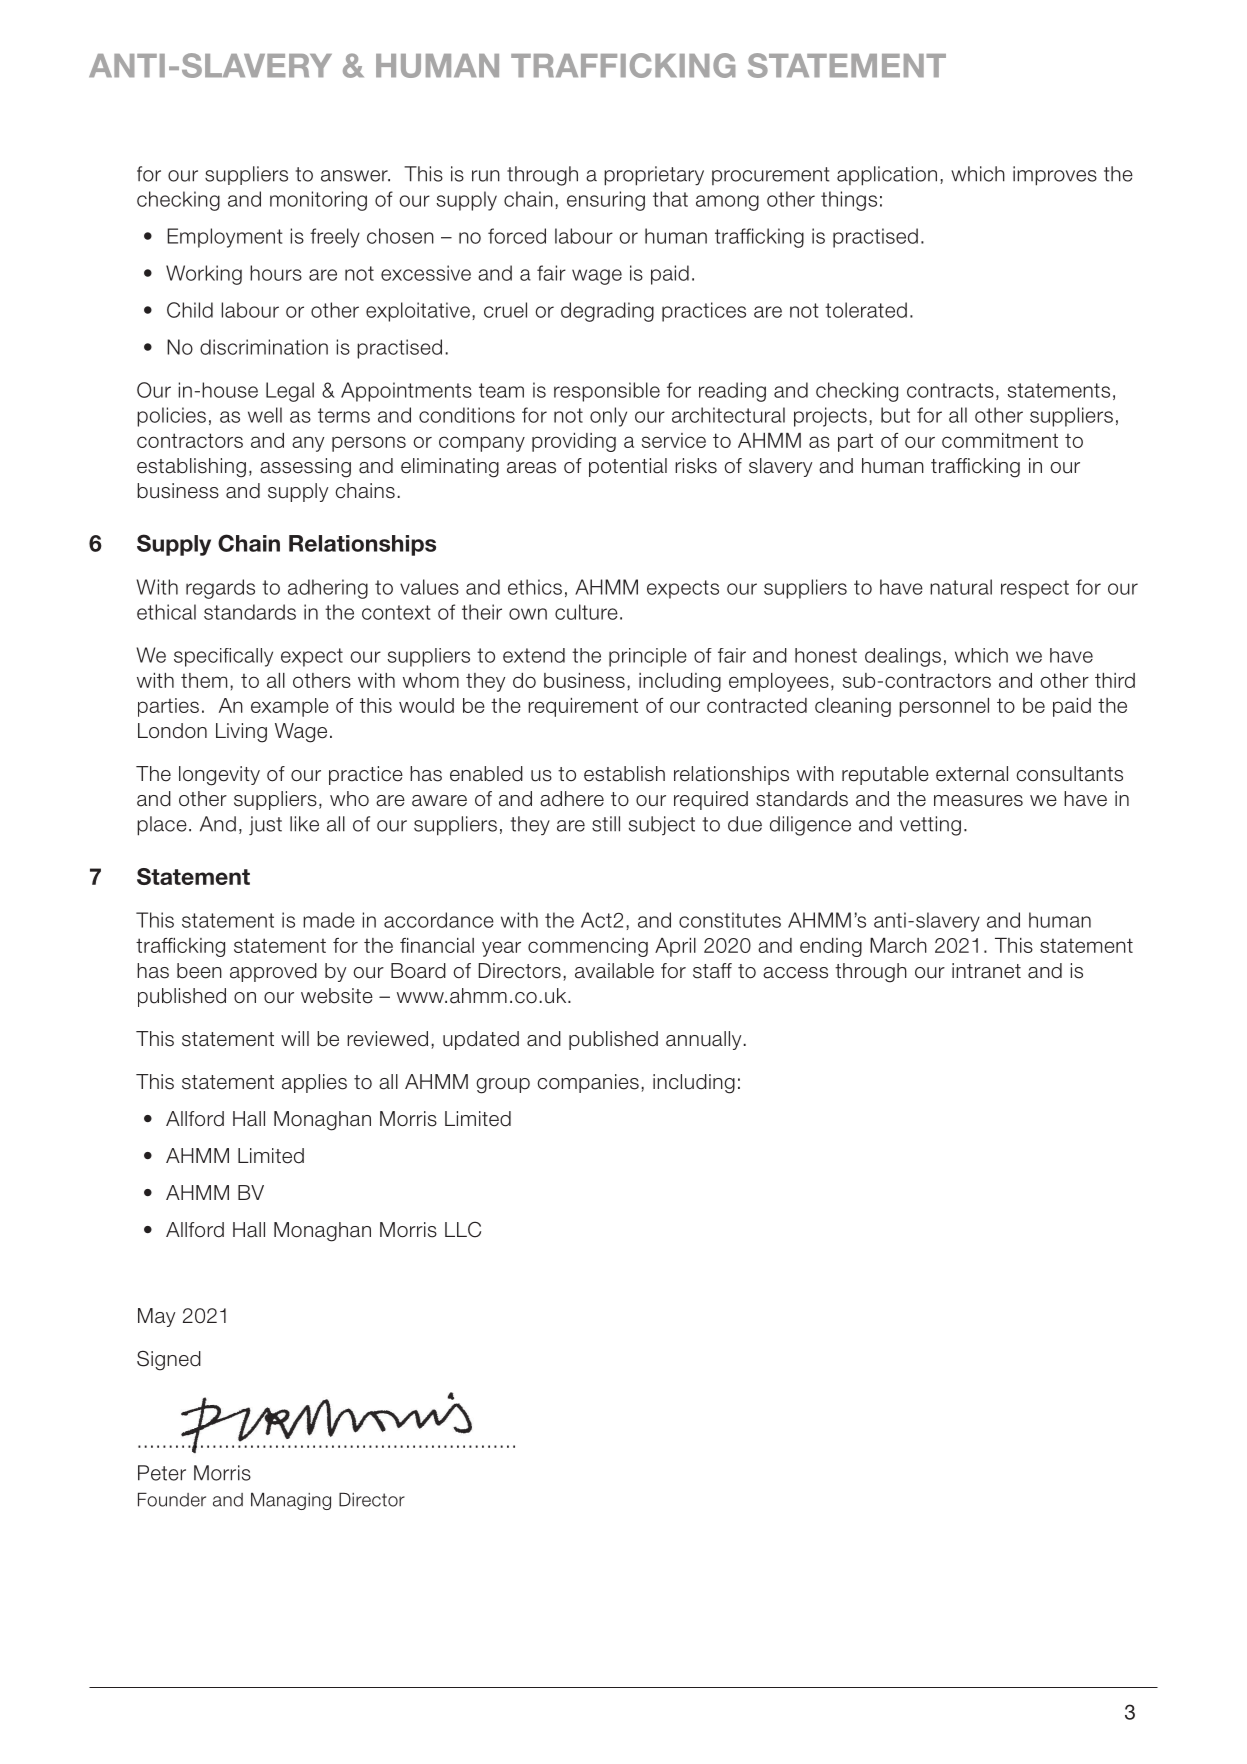 This document has width=1247, height=1764. What do you see at coordinates (463, 1230) in the document?
I see `LLC` at bounding box center [463, 1230].
